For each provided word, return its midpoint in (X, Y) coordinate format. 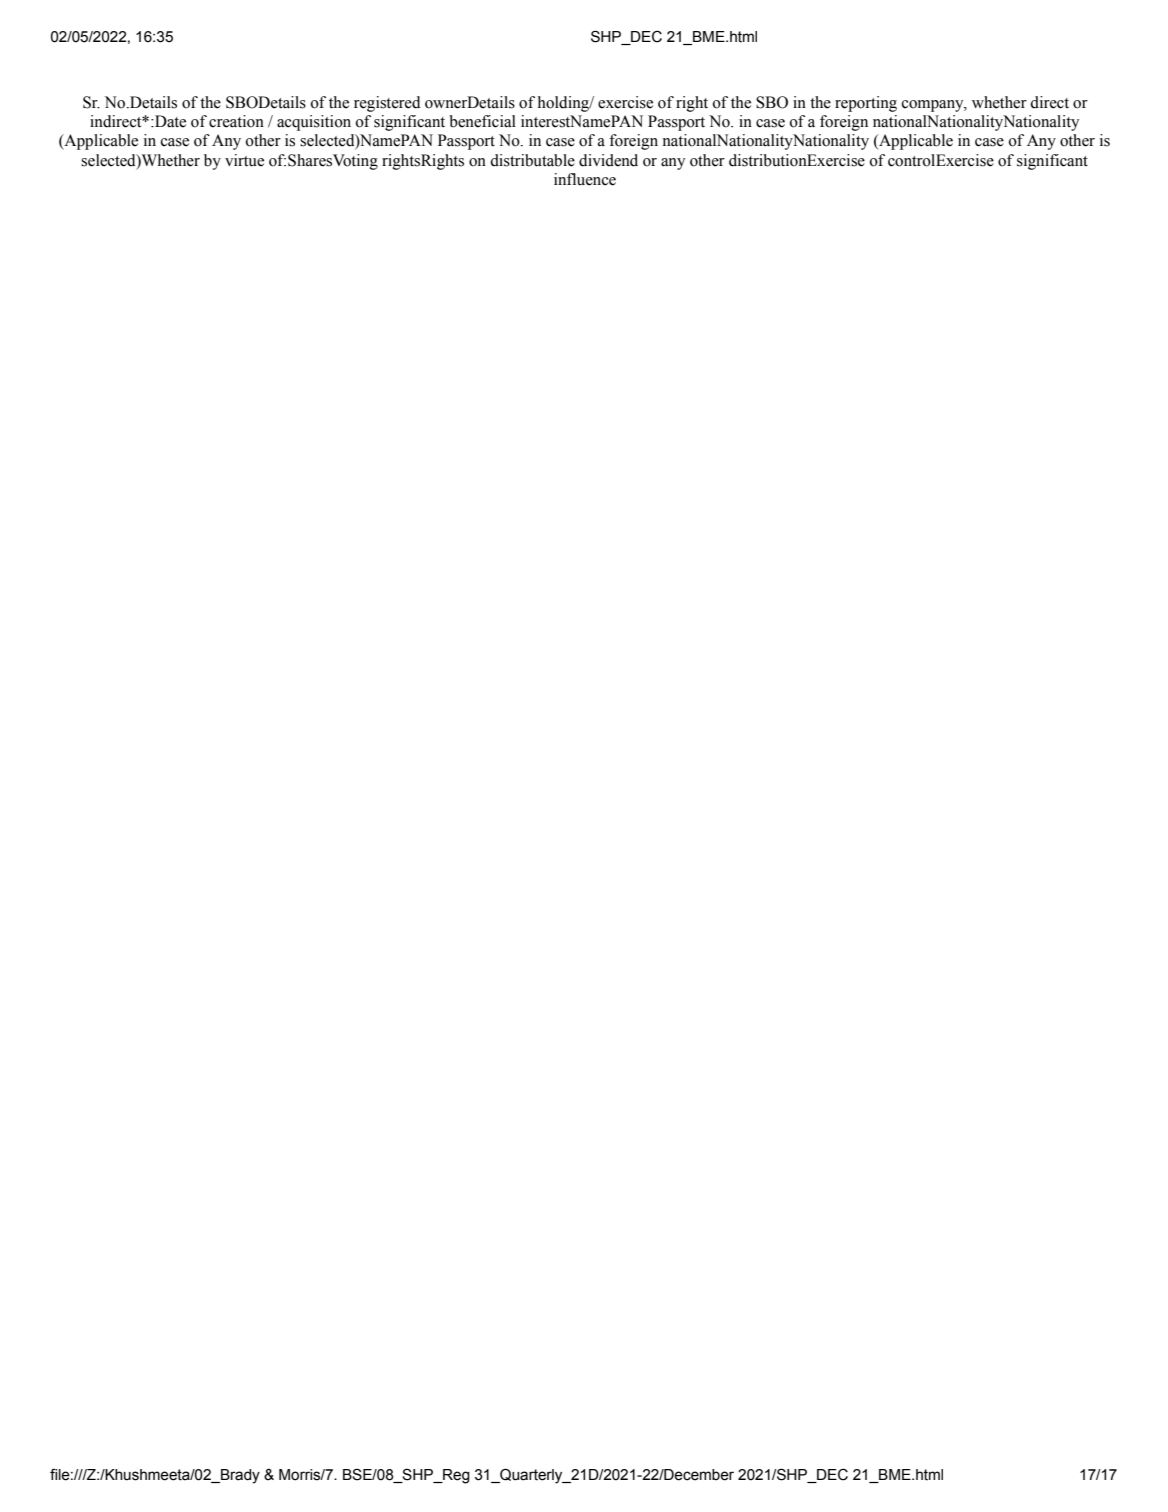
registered (387, 104)
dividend (608, 160)
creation (236, 121)
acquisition (314, 123)
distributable (532, 160)
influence (585, 179)
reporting (866, 104)
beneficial (482, 121)
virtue (244, 160)
